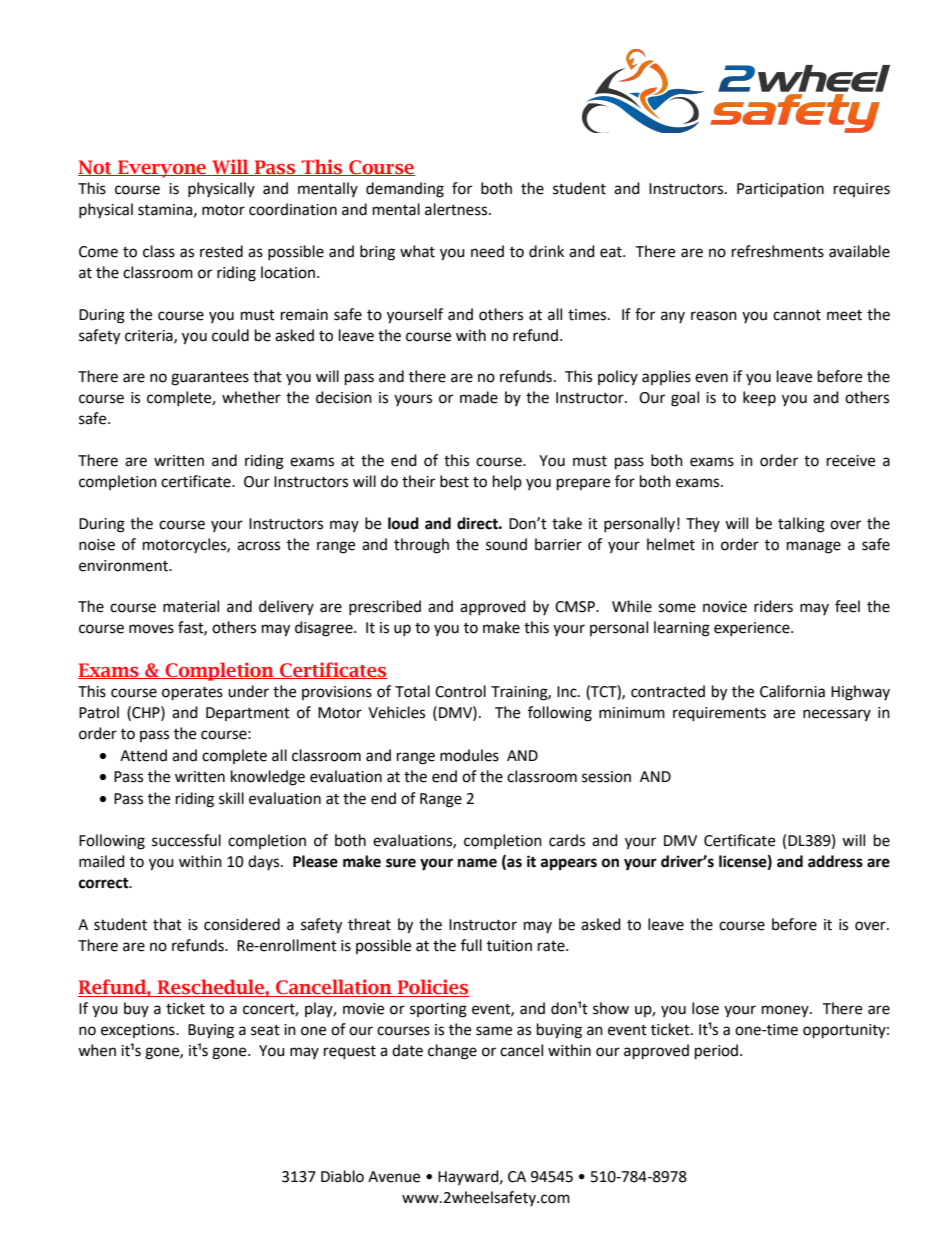  I want to click on Diablo, so click(342, 1176).
